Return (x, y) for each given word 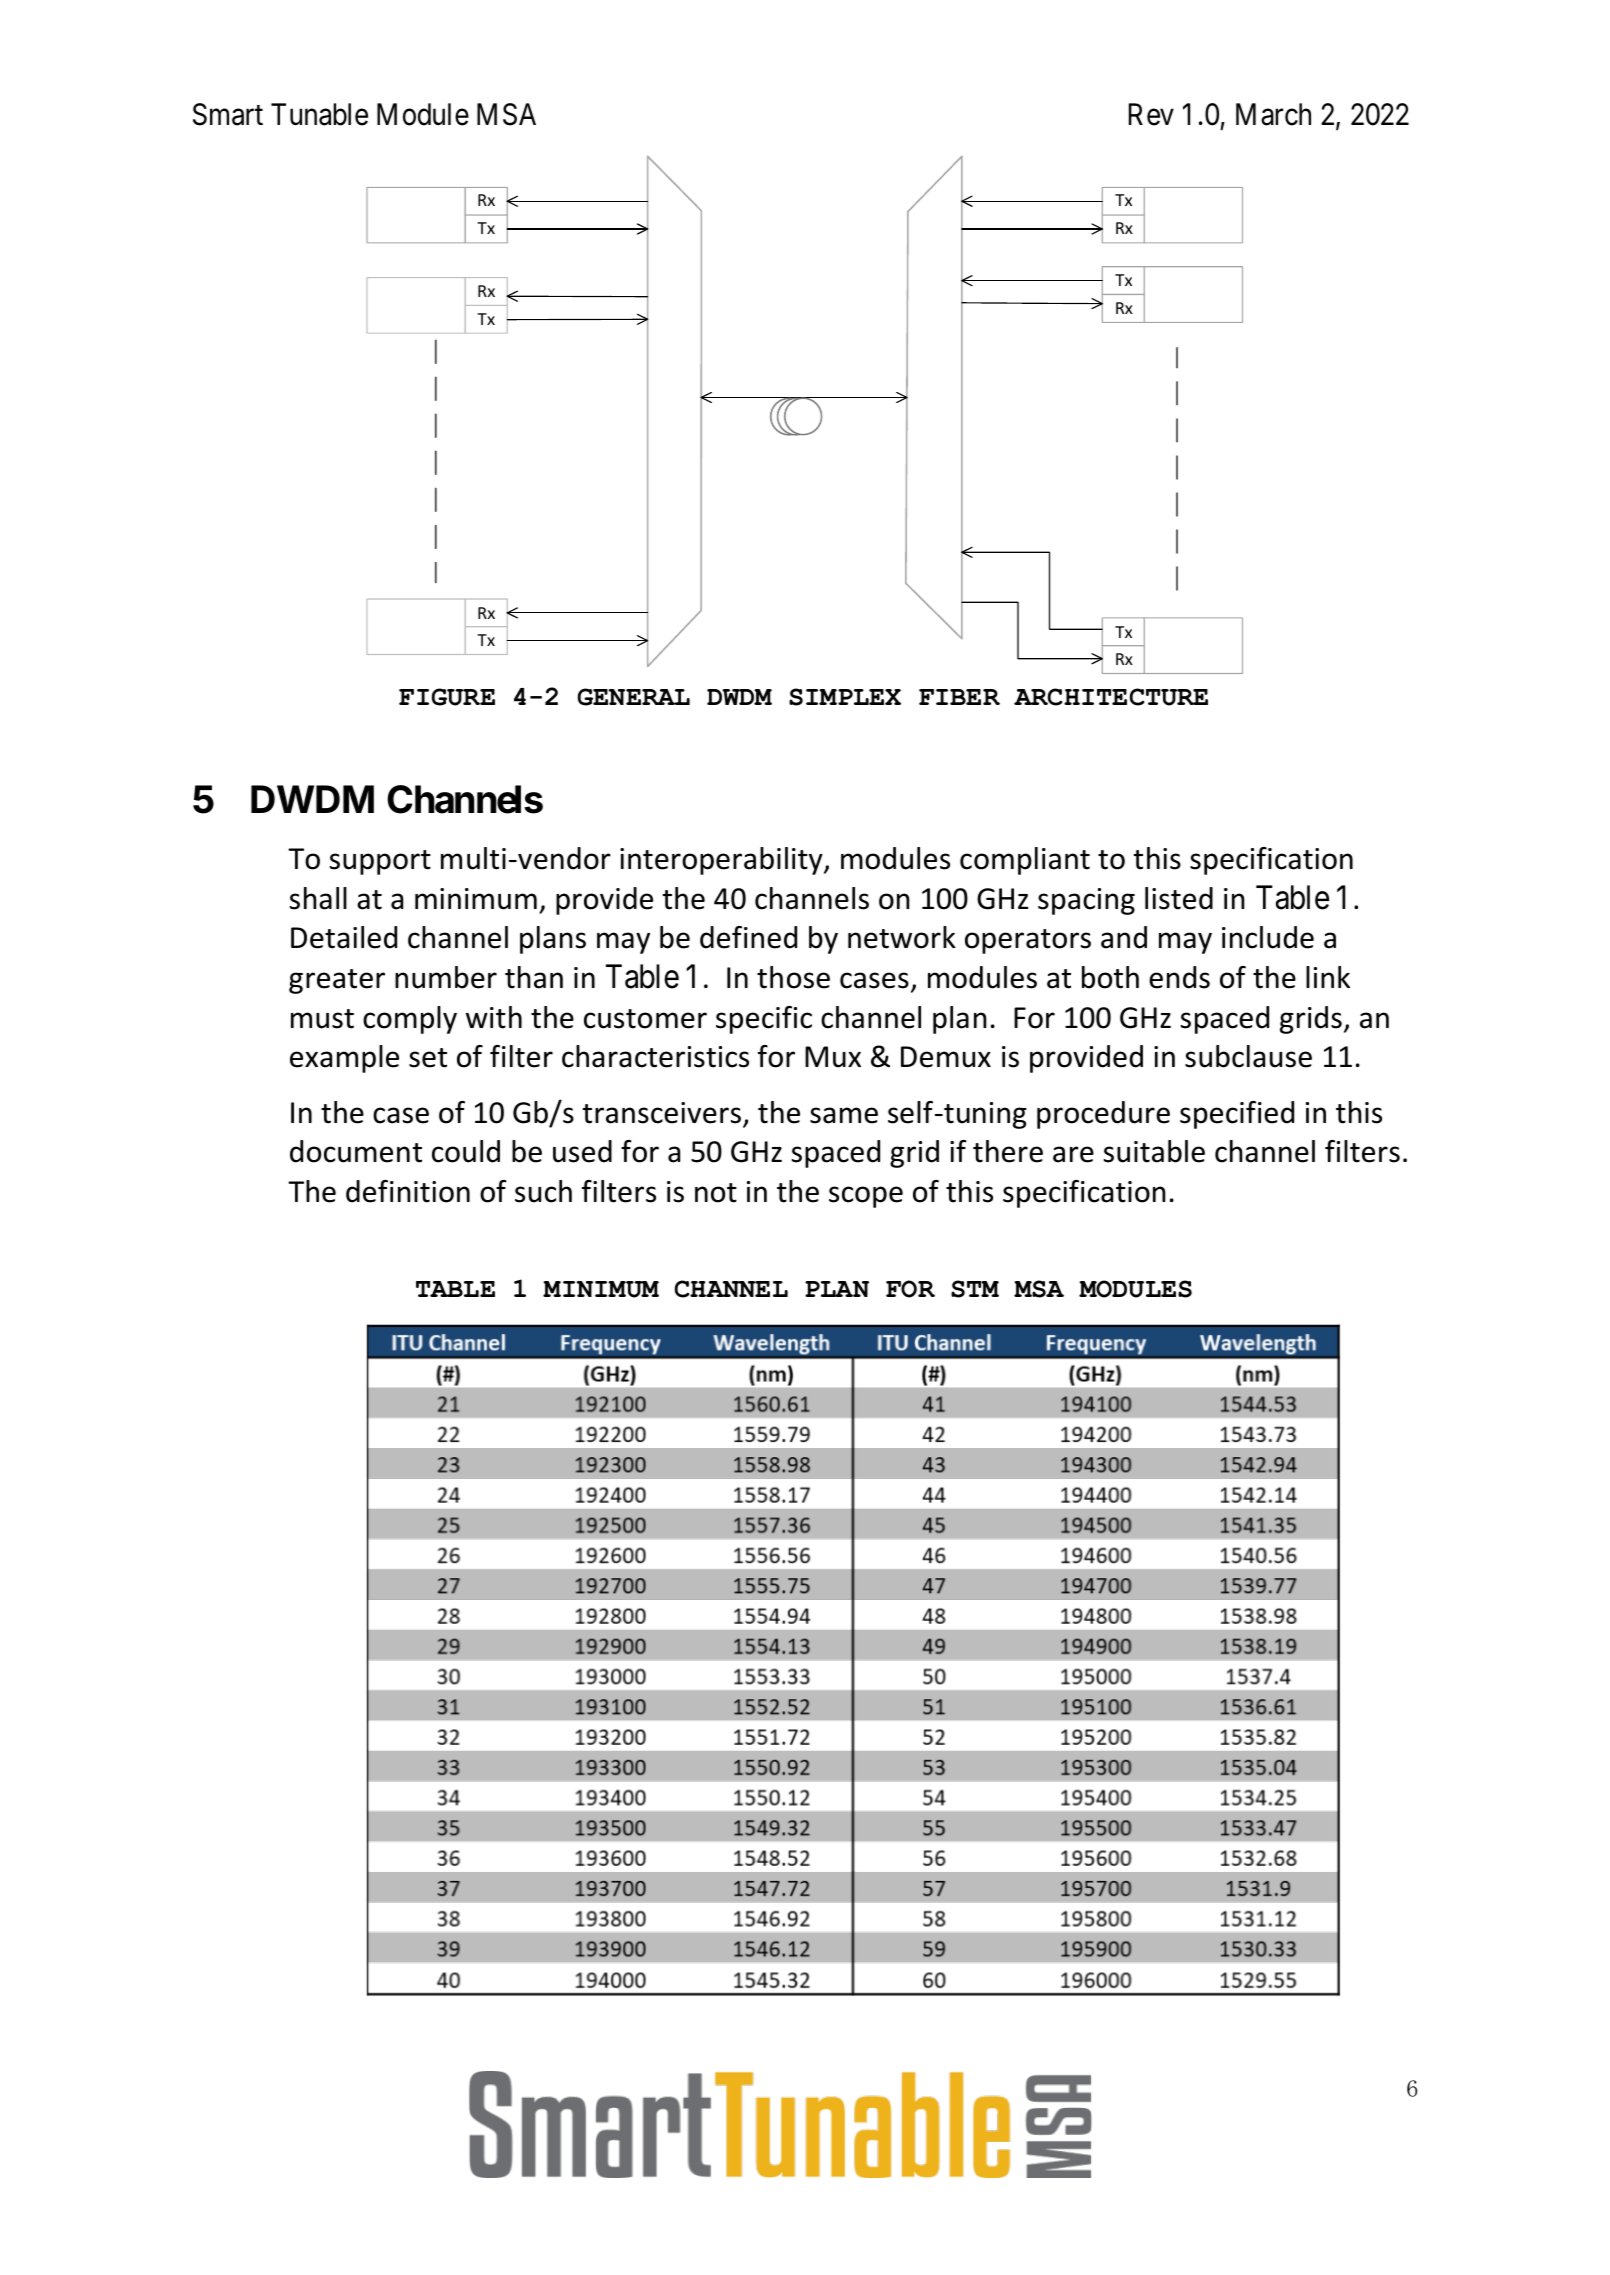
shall (318, 898)
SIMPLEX (845, 697)
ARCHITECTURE (1111, 697)
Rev (1151, 114)
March (1273, 114)
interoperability (722, 861)
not (716, 1193)
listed (1179, 898)
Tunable (319, 114)
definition (408, 1191)
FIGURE (447, 697)
